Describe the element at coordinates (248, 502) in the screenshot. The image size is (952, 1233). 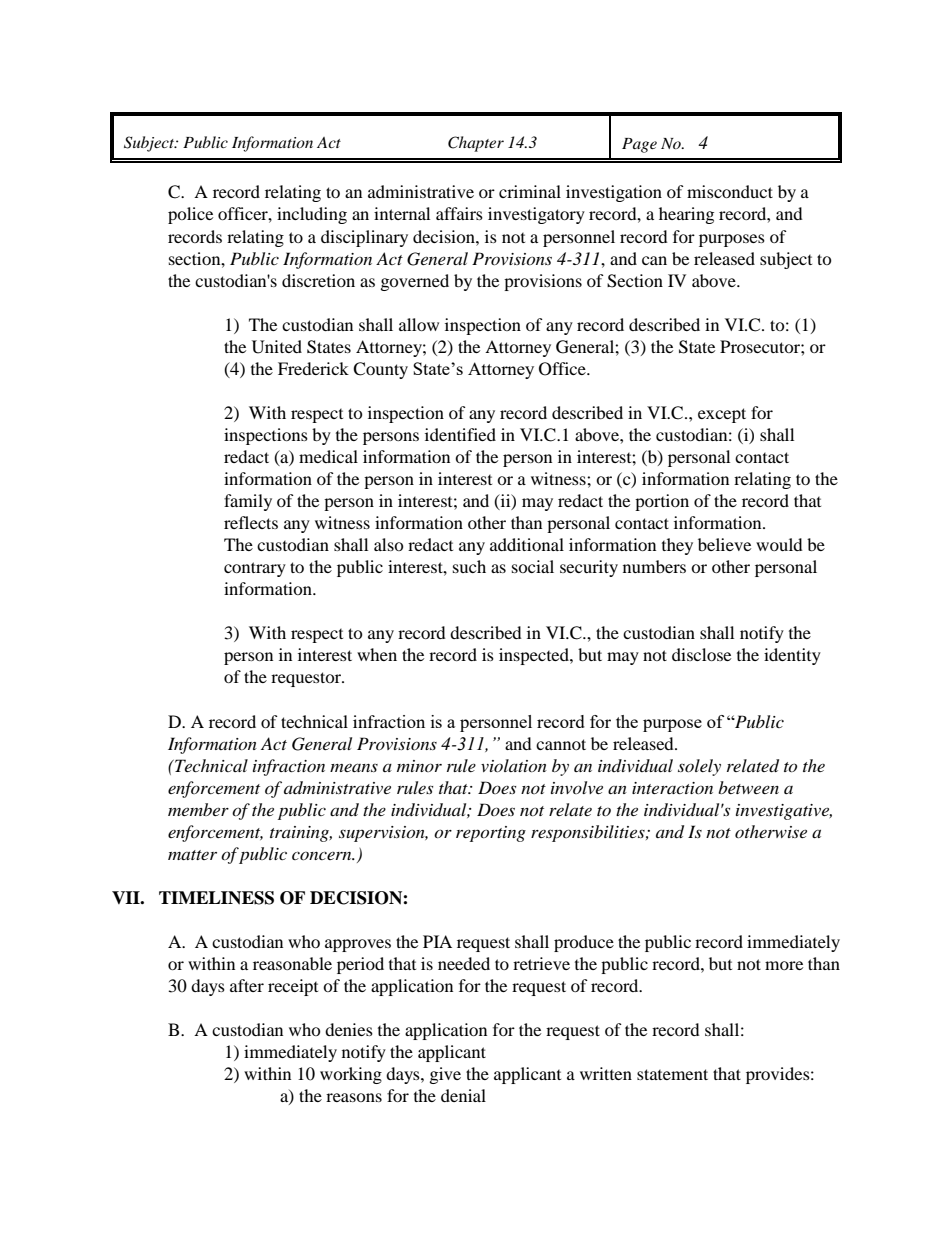
I see `family` at that location.
